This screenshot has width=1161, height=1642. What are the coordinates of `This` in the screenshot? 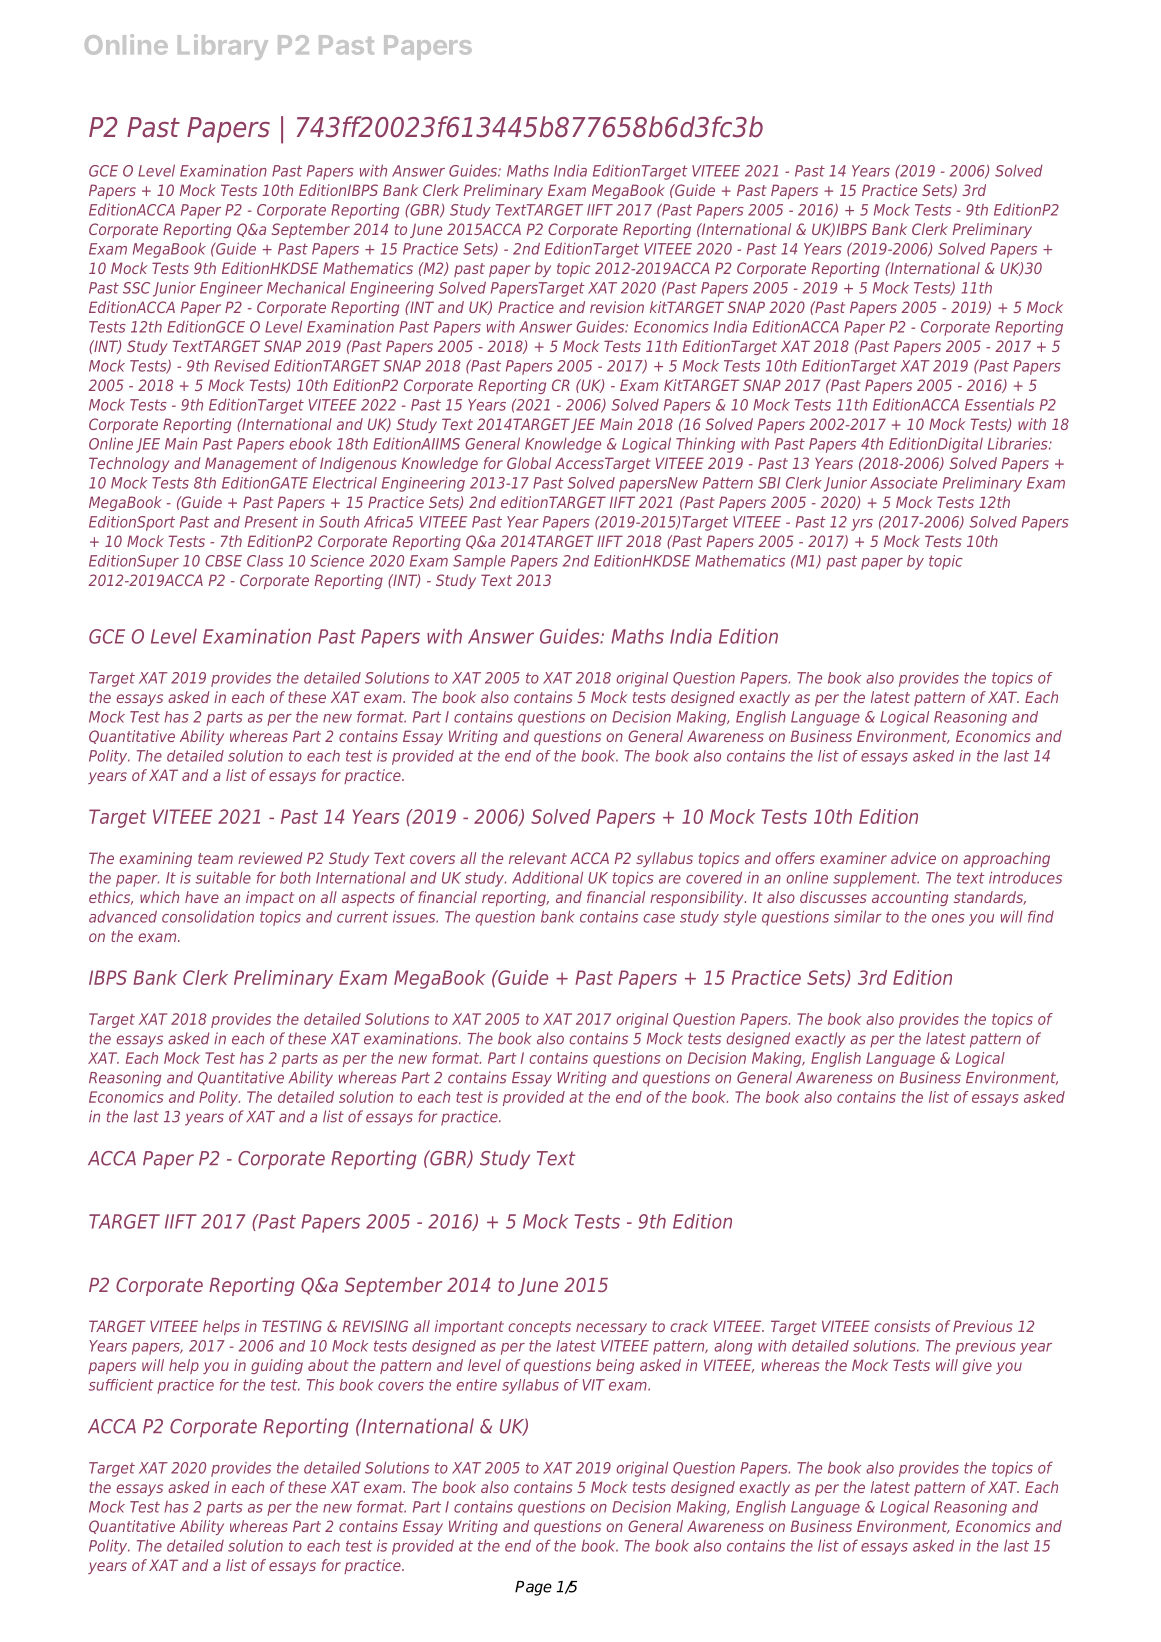 It's located at (320, 1385).
